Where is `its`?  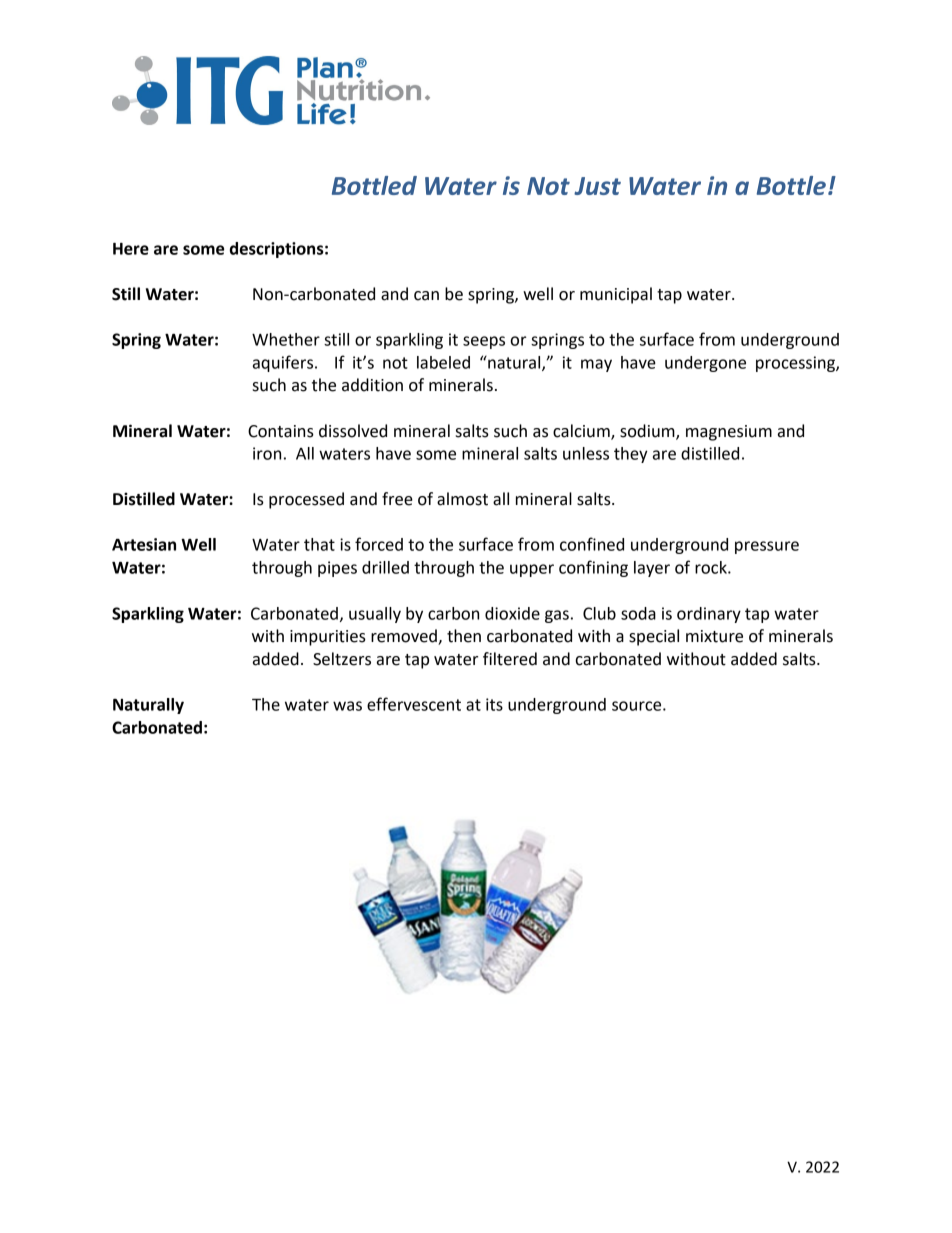
its is located at coordinates (494, 704).
